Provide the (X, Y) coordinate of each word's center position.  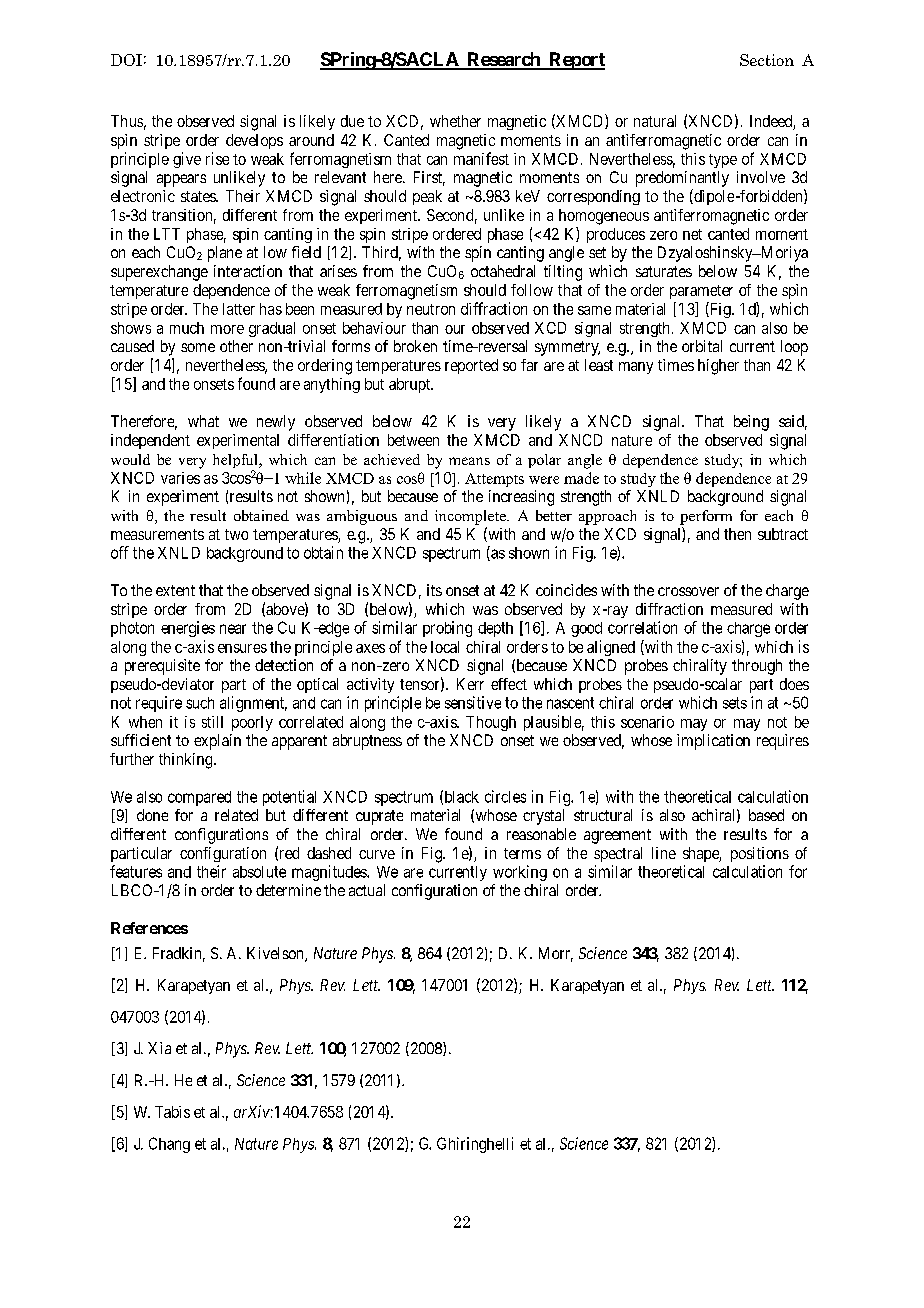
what (203, 421)
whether (455, 121)
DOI (126, 60)
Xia (159, 1048)
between (413, 440)
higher (718, 367)
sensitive (473, 702)
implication (713, 742)
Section (767, 60)
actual (367, 890)
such (200, 703)
